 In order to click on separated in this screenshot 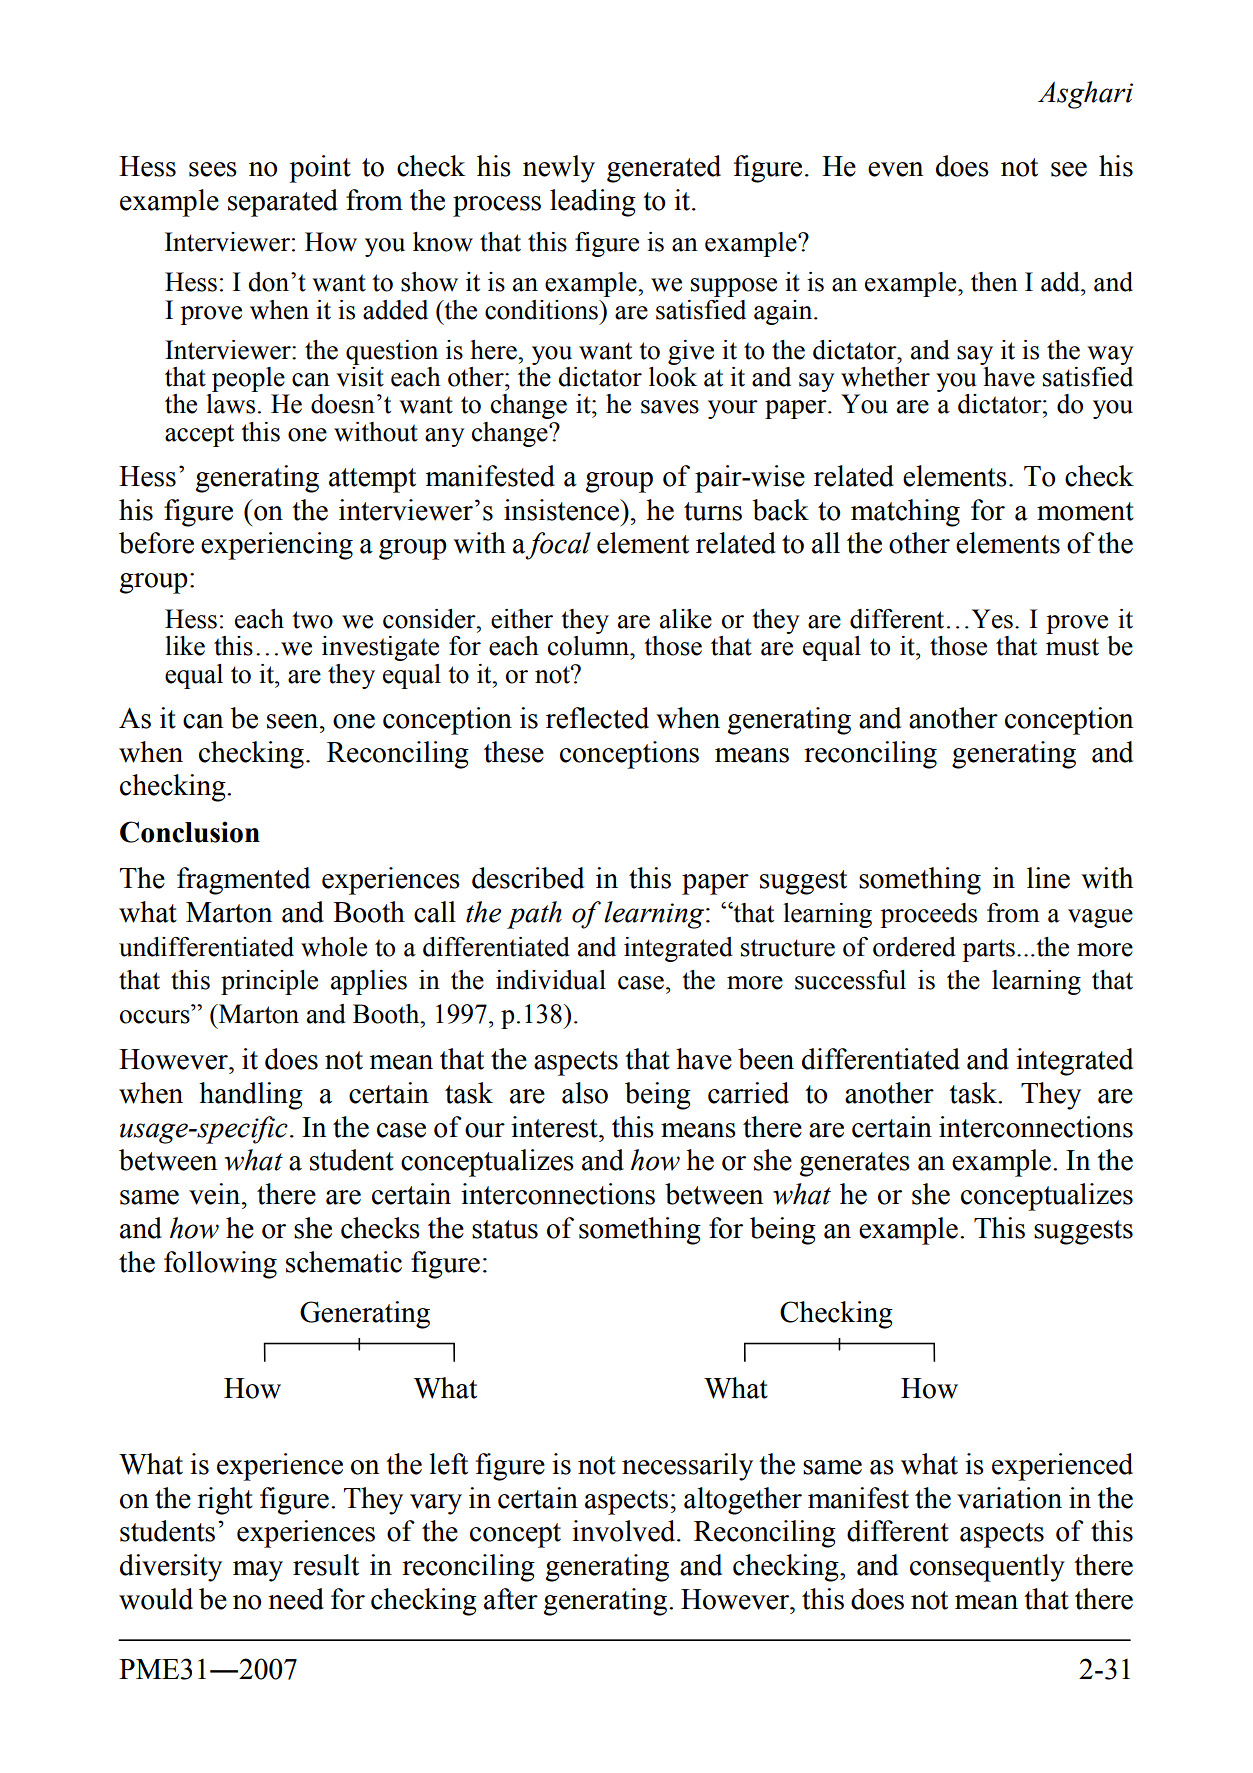, I will do `click(283, 203)`.
